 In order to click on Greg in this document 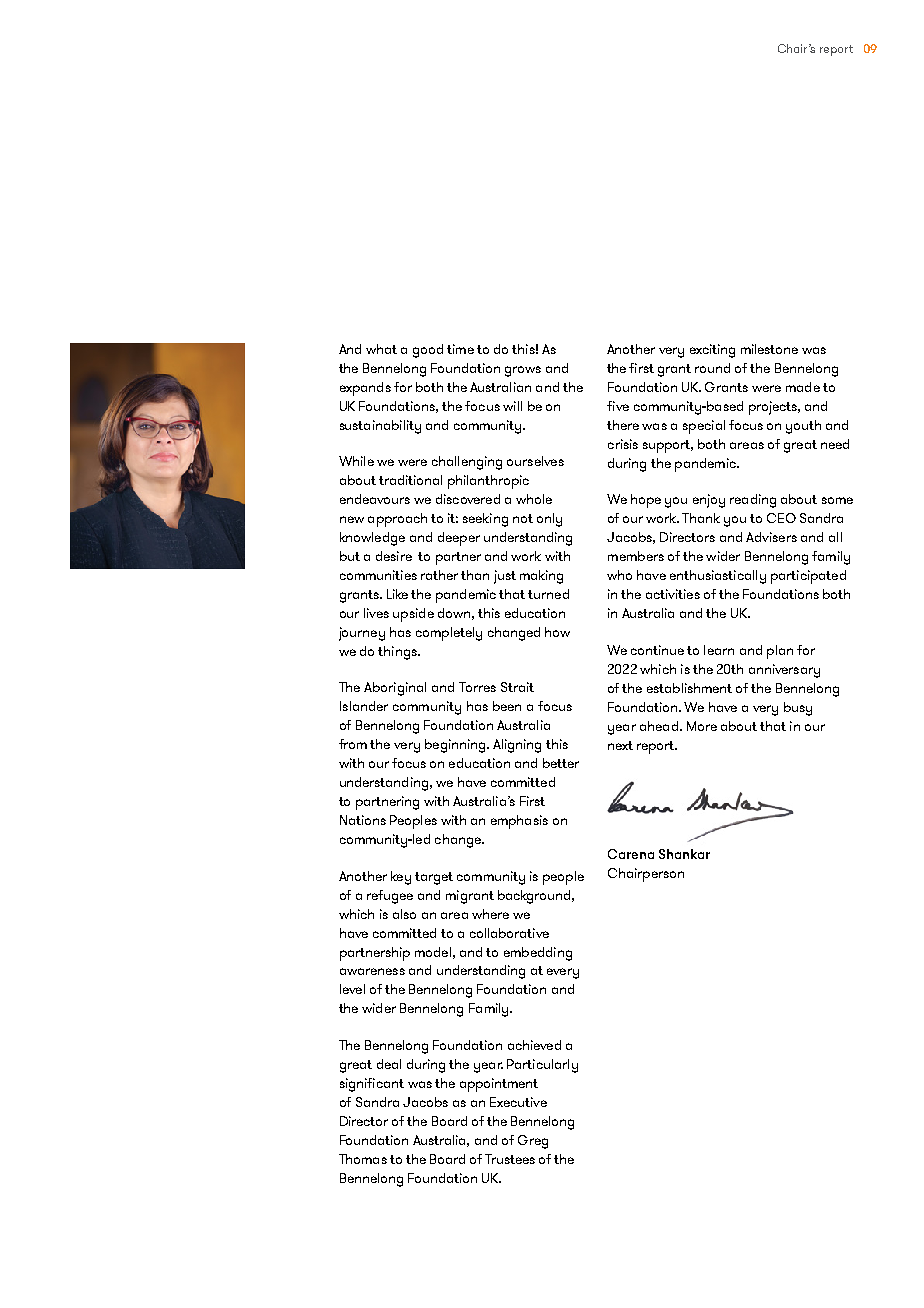, I will do `click(533, 1142)`.
